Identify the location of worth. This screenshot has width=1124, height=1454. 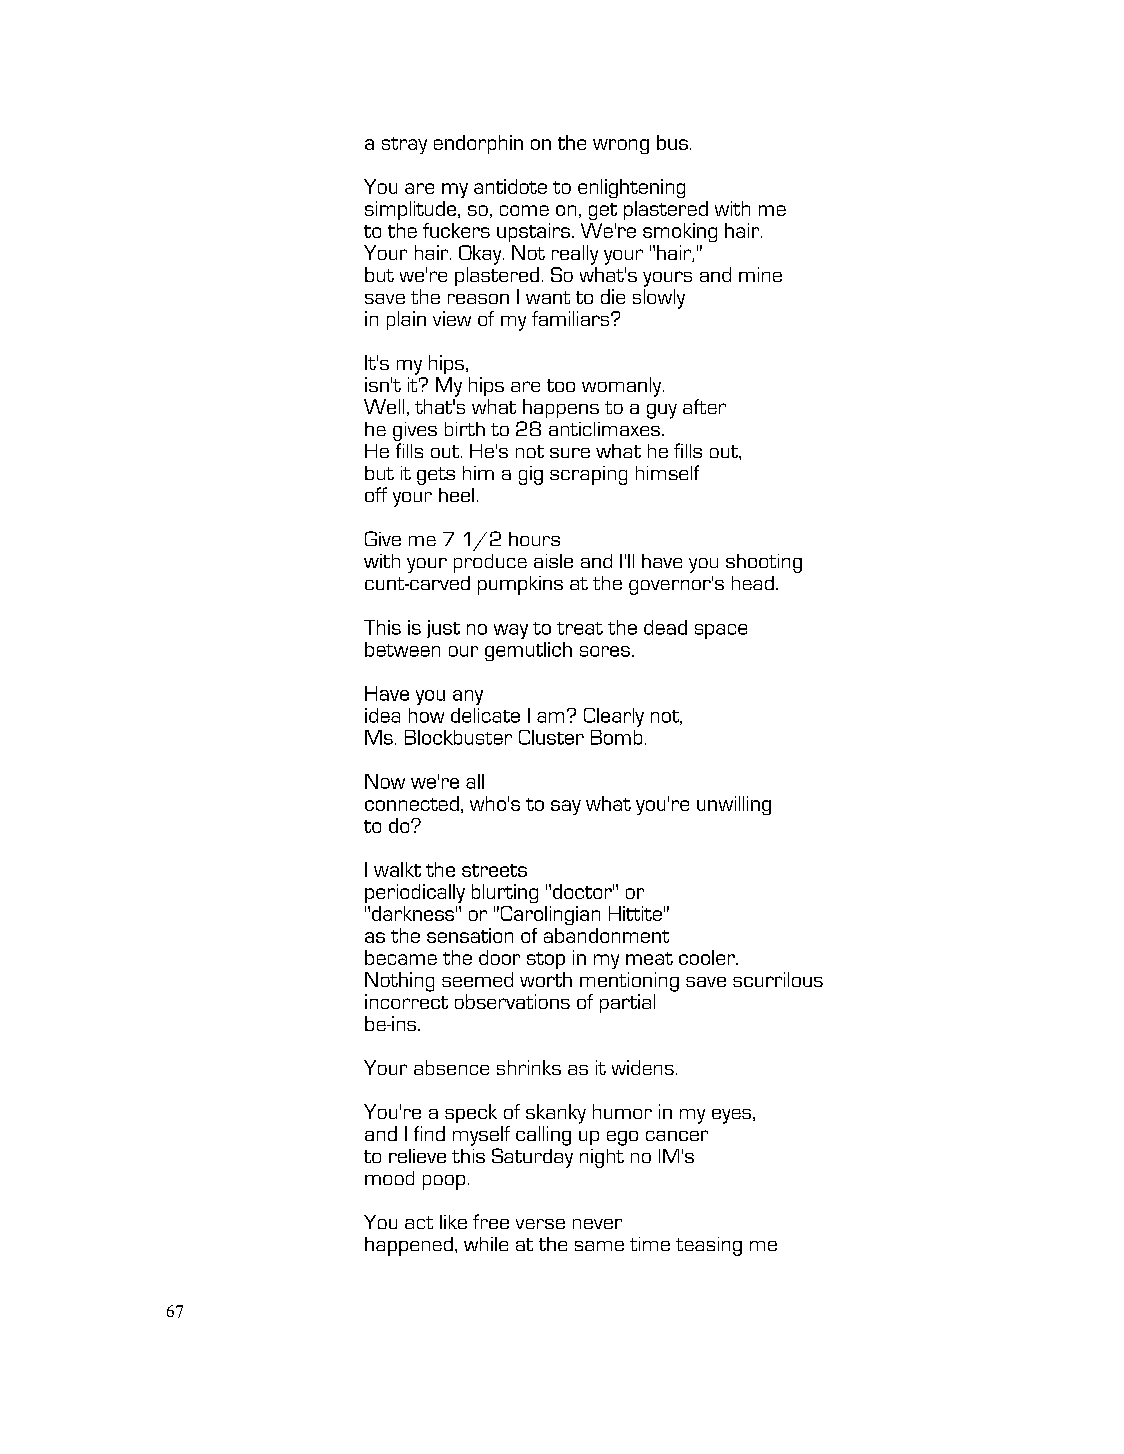
(546, 979).
